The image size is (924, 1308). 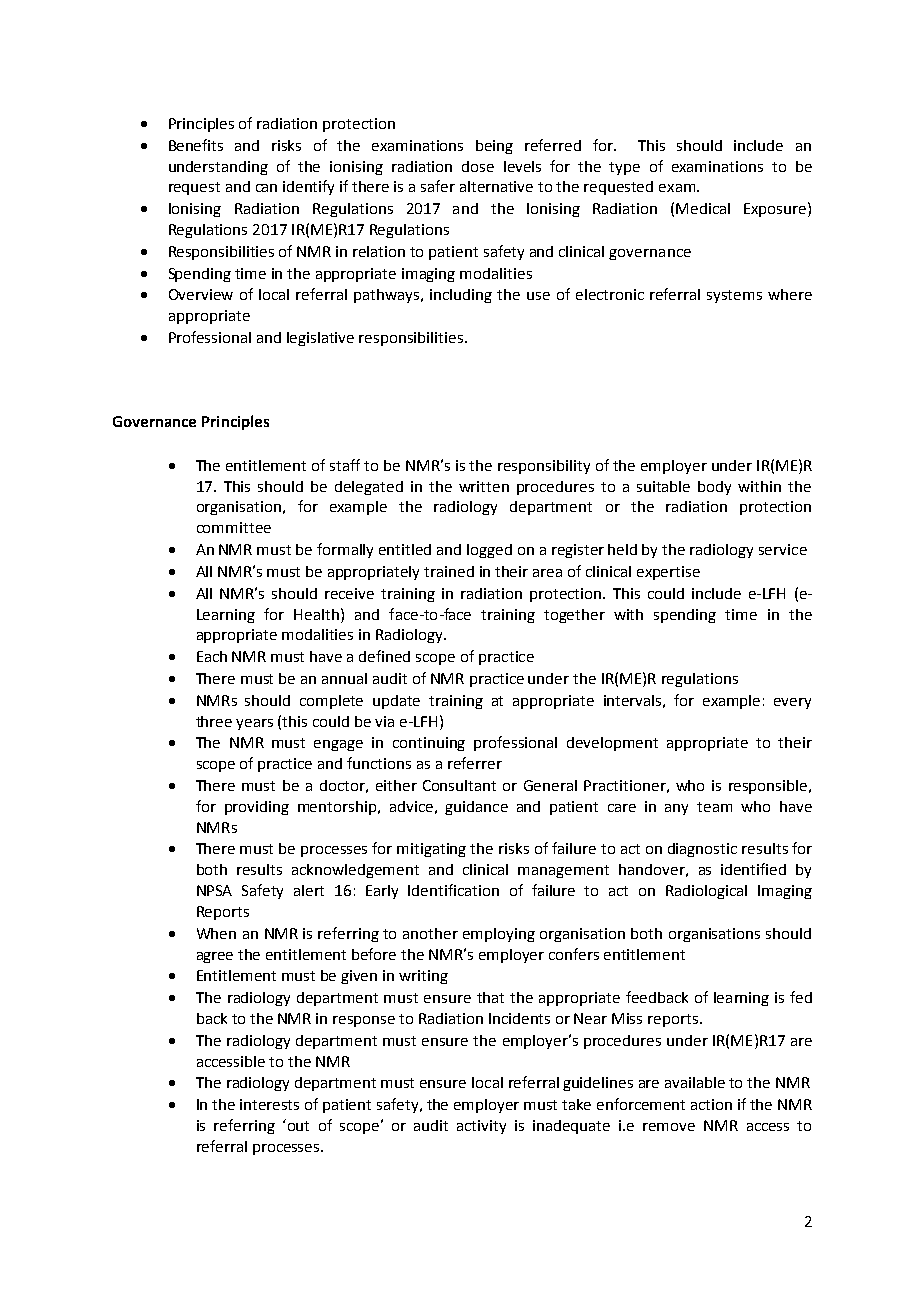 I want to click on together, so click(x=574, y=616).
